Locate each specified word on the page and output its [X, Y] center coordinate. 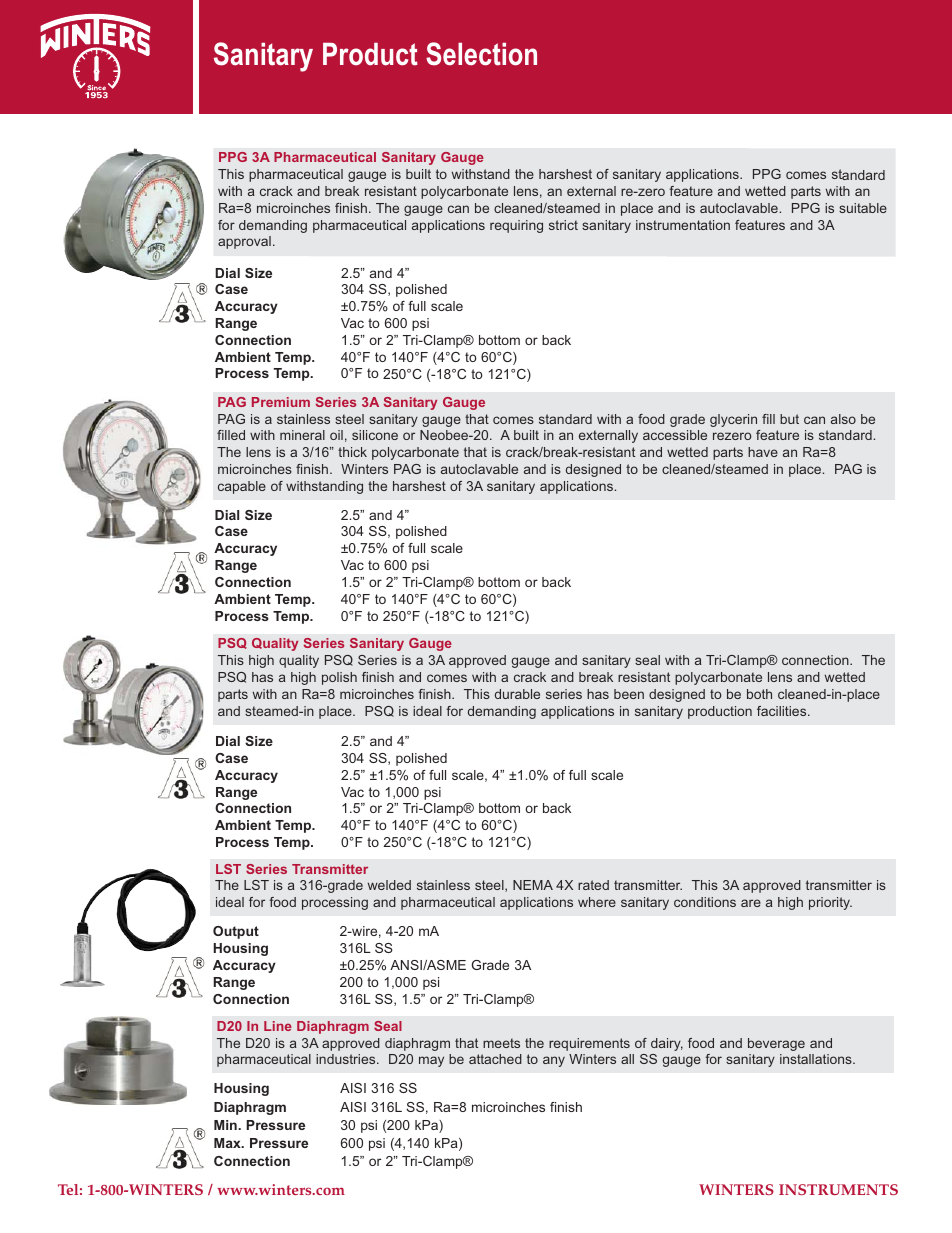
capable [242, 487]
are [751, 903]
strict [563, 225]
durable [517, 694]
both [759, 694]
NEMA [533, 885]
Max [228, 1143]
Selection [481, 54]
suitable [863, 208]
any [554, 1061]
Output [236, 932]
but [789, 419]
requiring [516, 226]
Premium [281, 402]
